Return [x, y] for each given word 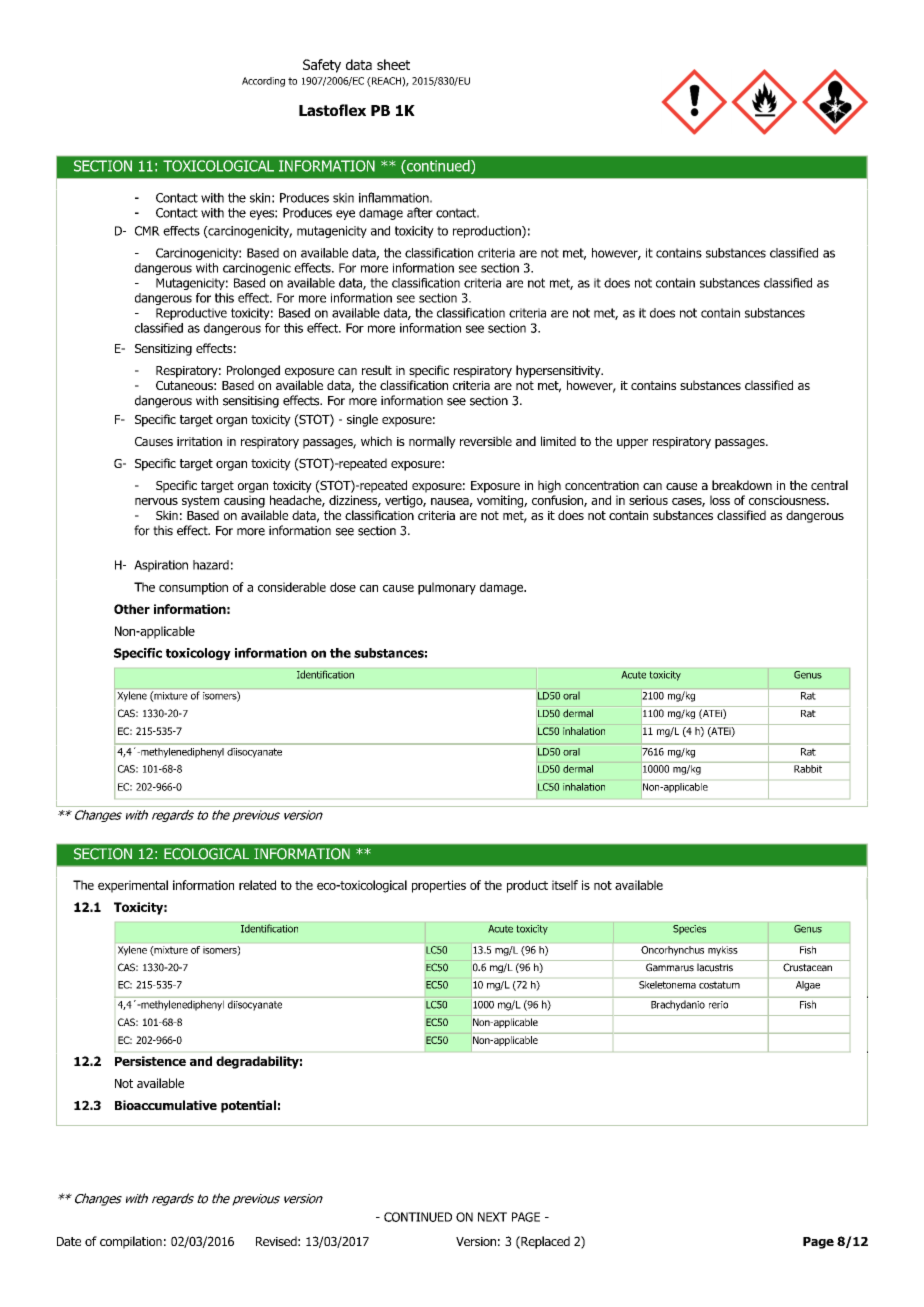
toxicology [198, 654]
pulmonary [447, 588]
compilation [131, 1242]
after [420, 212]
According [263, 82]
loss [720, 500]
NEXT [492, 1217]
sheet [393, 64]
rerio [718, 1005]
